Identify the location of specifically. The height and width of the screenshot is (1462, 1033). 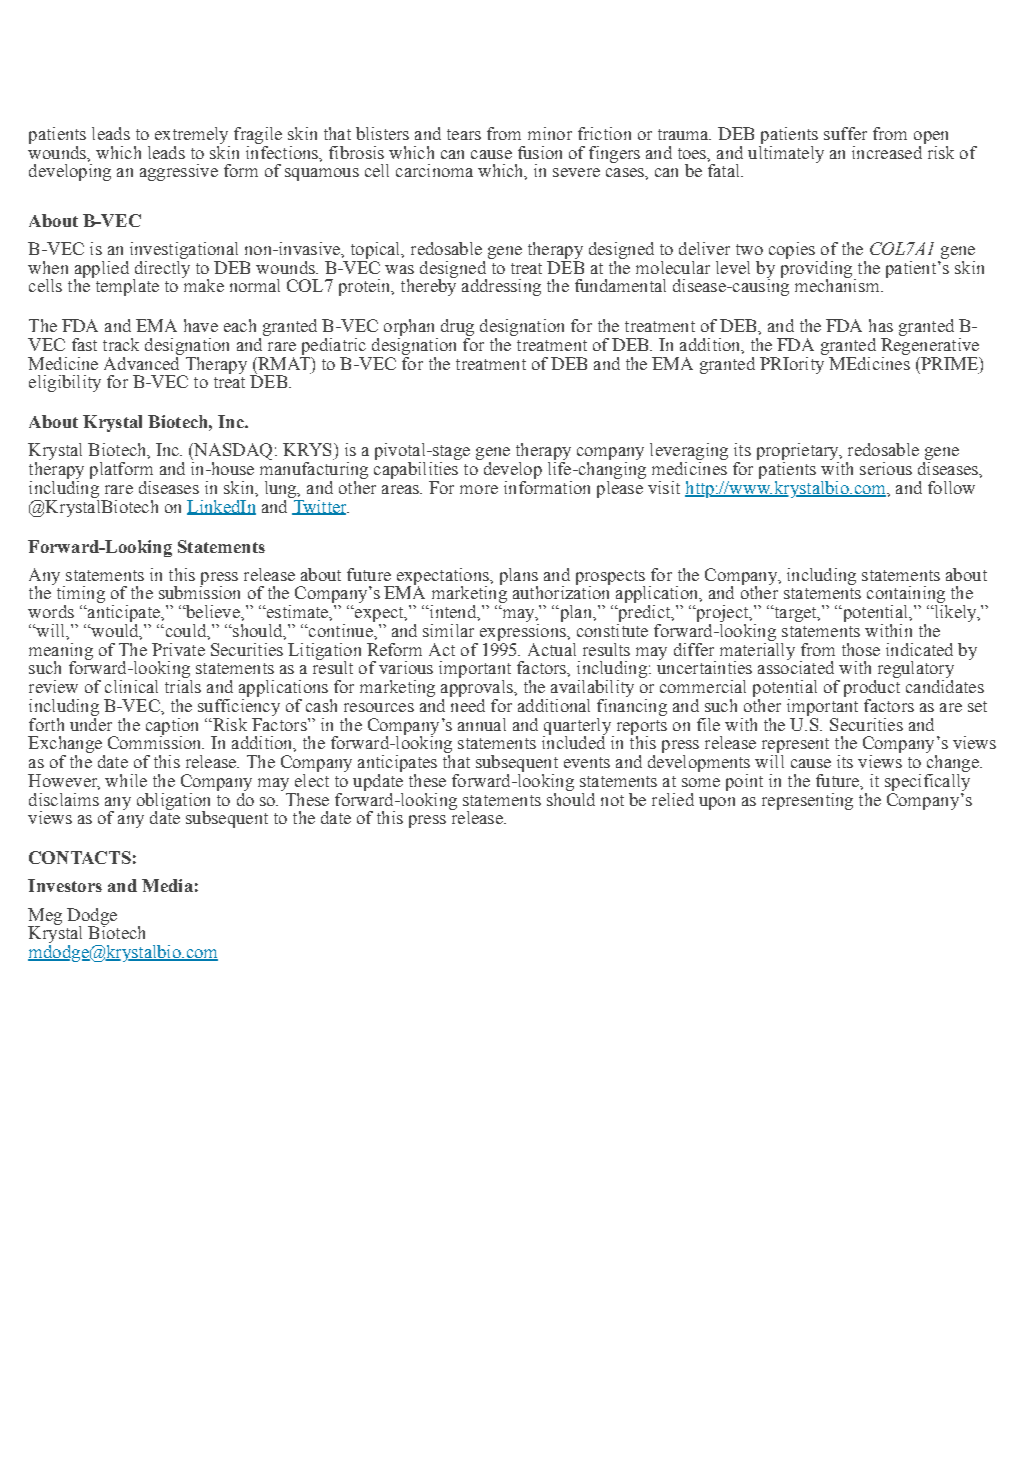
(927, 781).
